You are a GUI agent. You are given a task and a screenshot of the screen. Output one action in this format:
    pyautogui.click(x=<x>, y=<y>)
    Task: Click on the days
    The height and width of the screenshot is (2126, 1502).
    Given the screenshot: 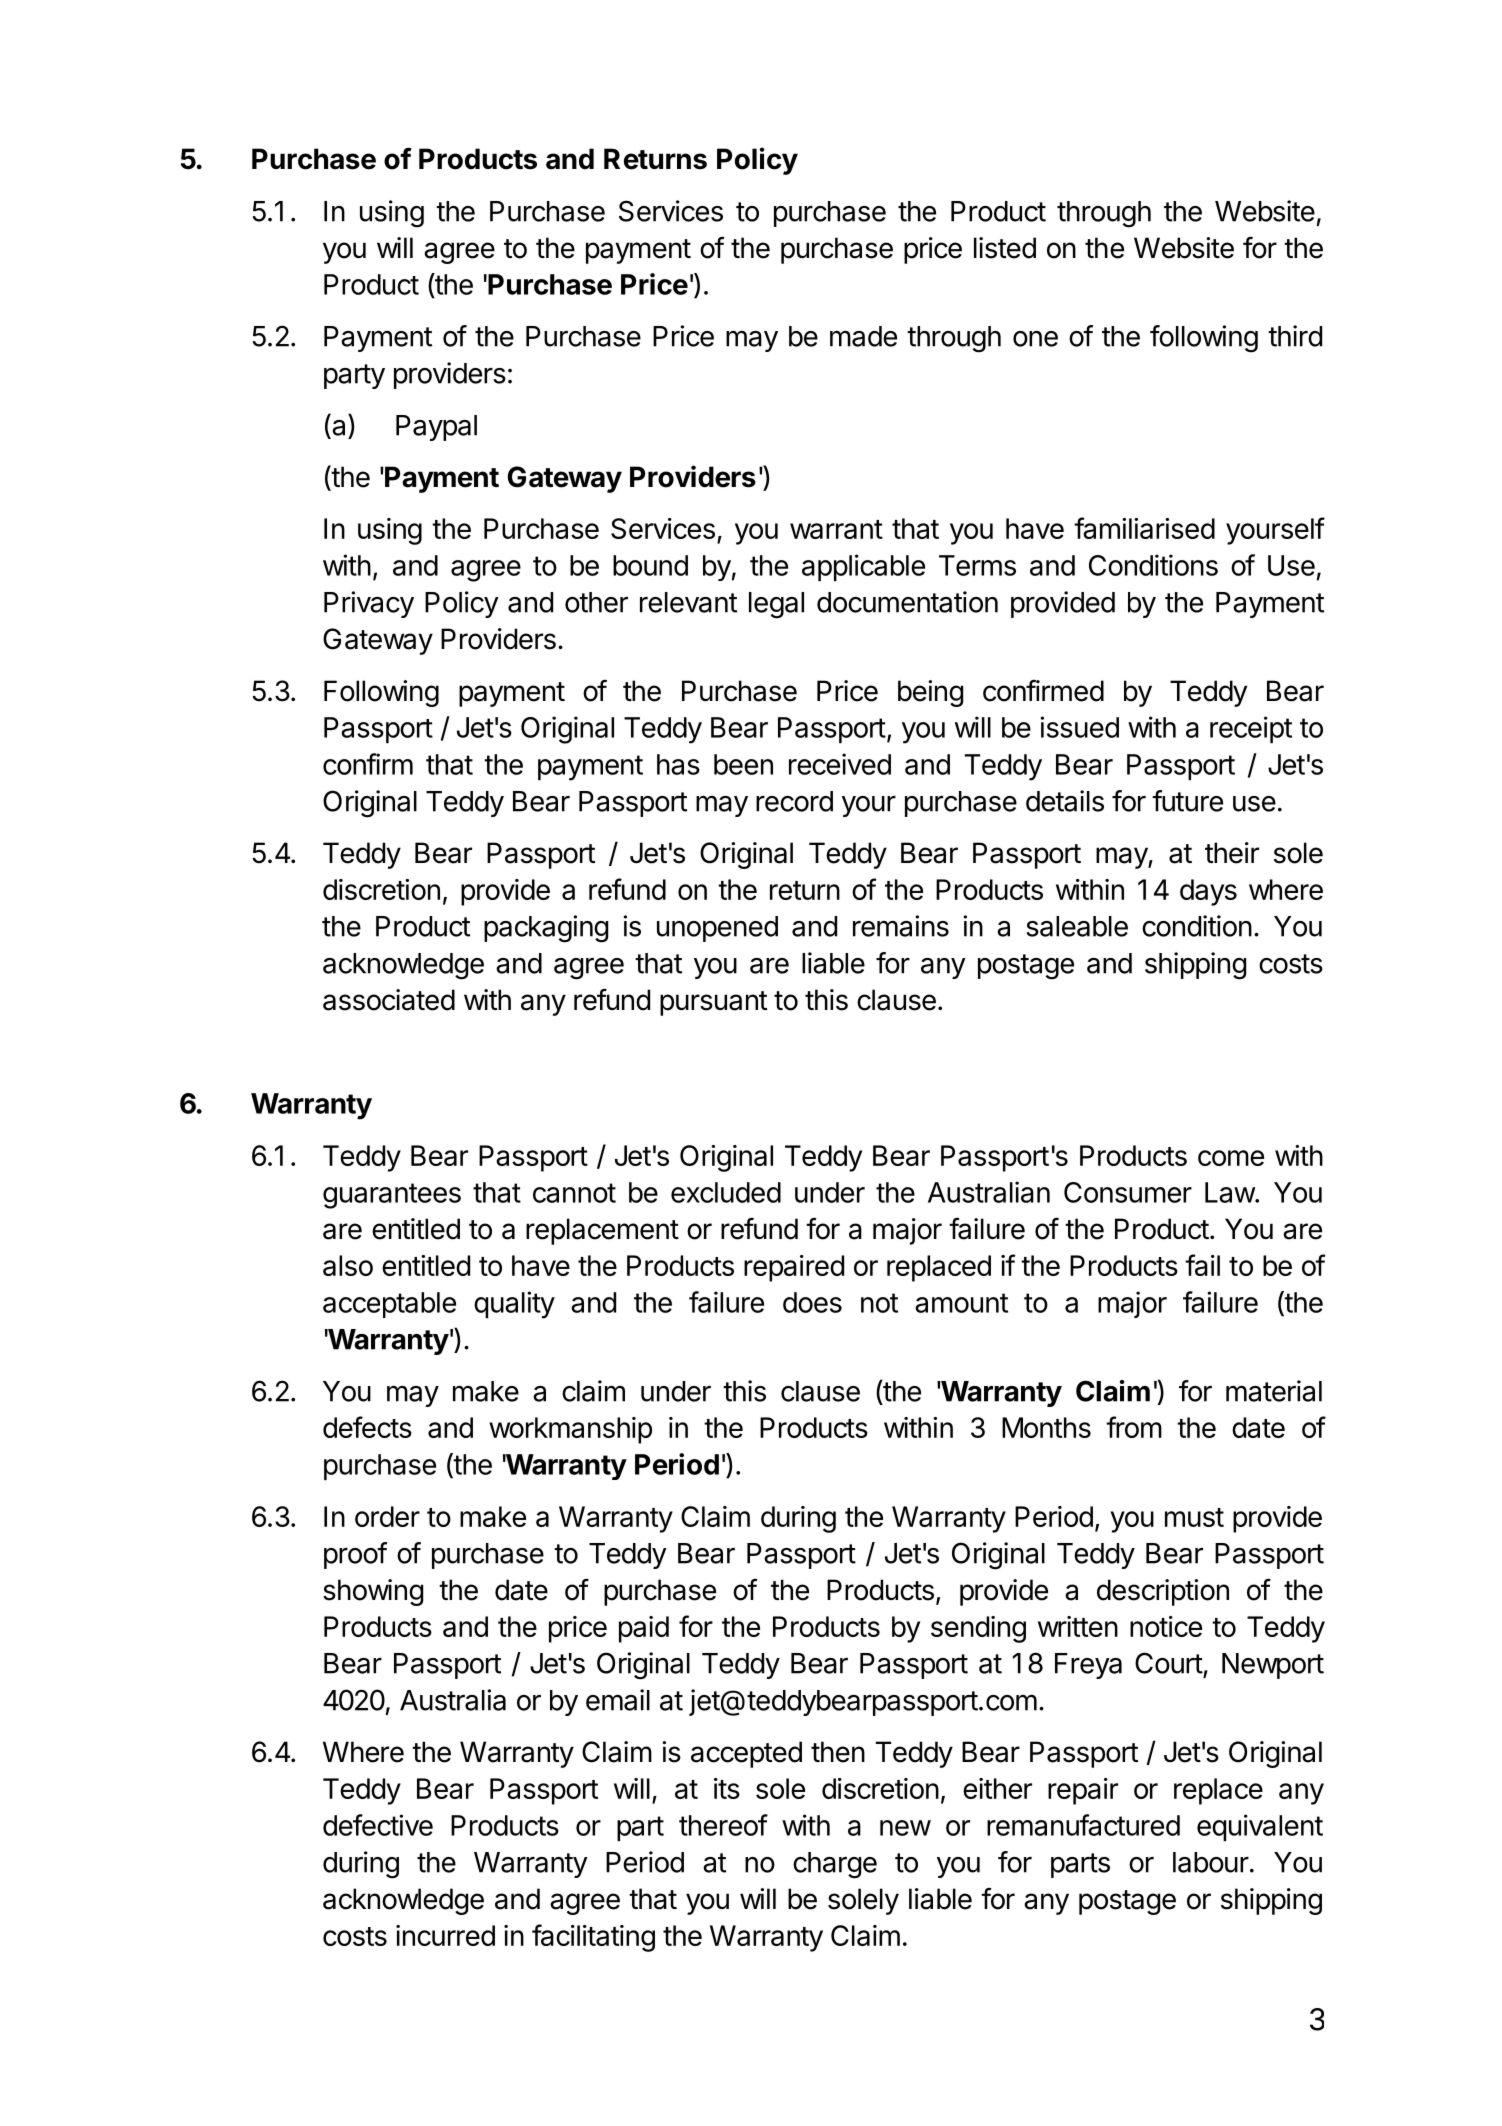 What is the action you would take?
    pyautogui.click(x=1208, y=892)
